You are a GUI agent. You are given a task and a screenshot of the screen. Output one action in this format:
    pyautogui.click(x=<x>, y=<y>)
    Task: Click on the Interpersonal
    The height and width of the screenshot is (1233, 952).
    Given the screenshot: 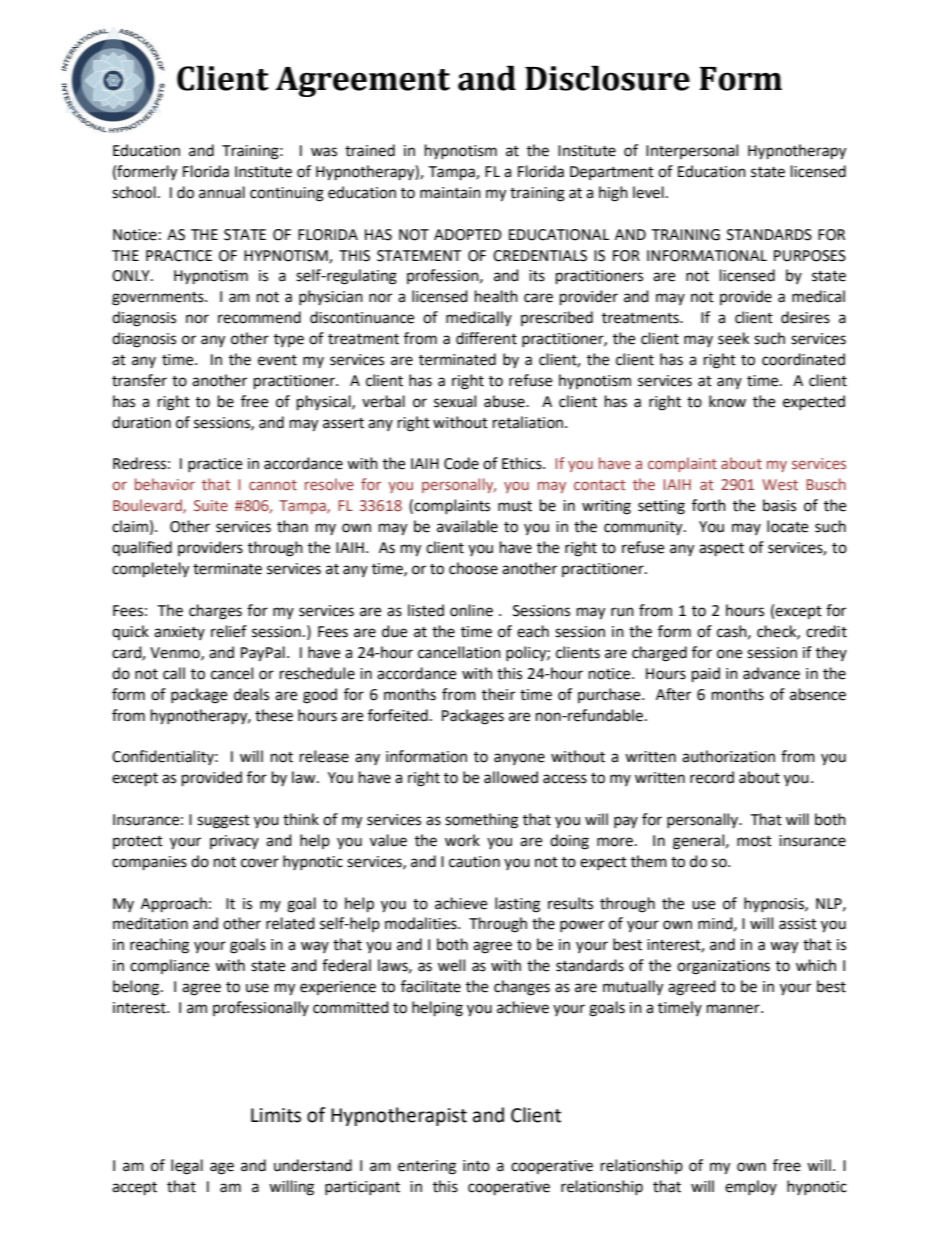 What is the action you would take?
    pyautogui.click(x=692, y=151)
